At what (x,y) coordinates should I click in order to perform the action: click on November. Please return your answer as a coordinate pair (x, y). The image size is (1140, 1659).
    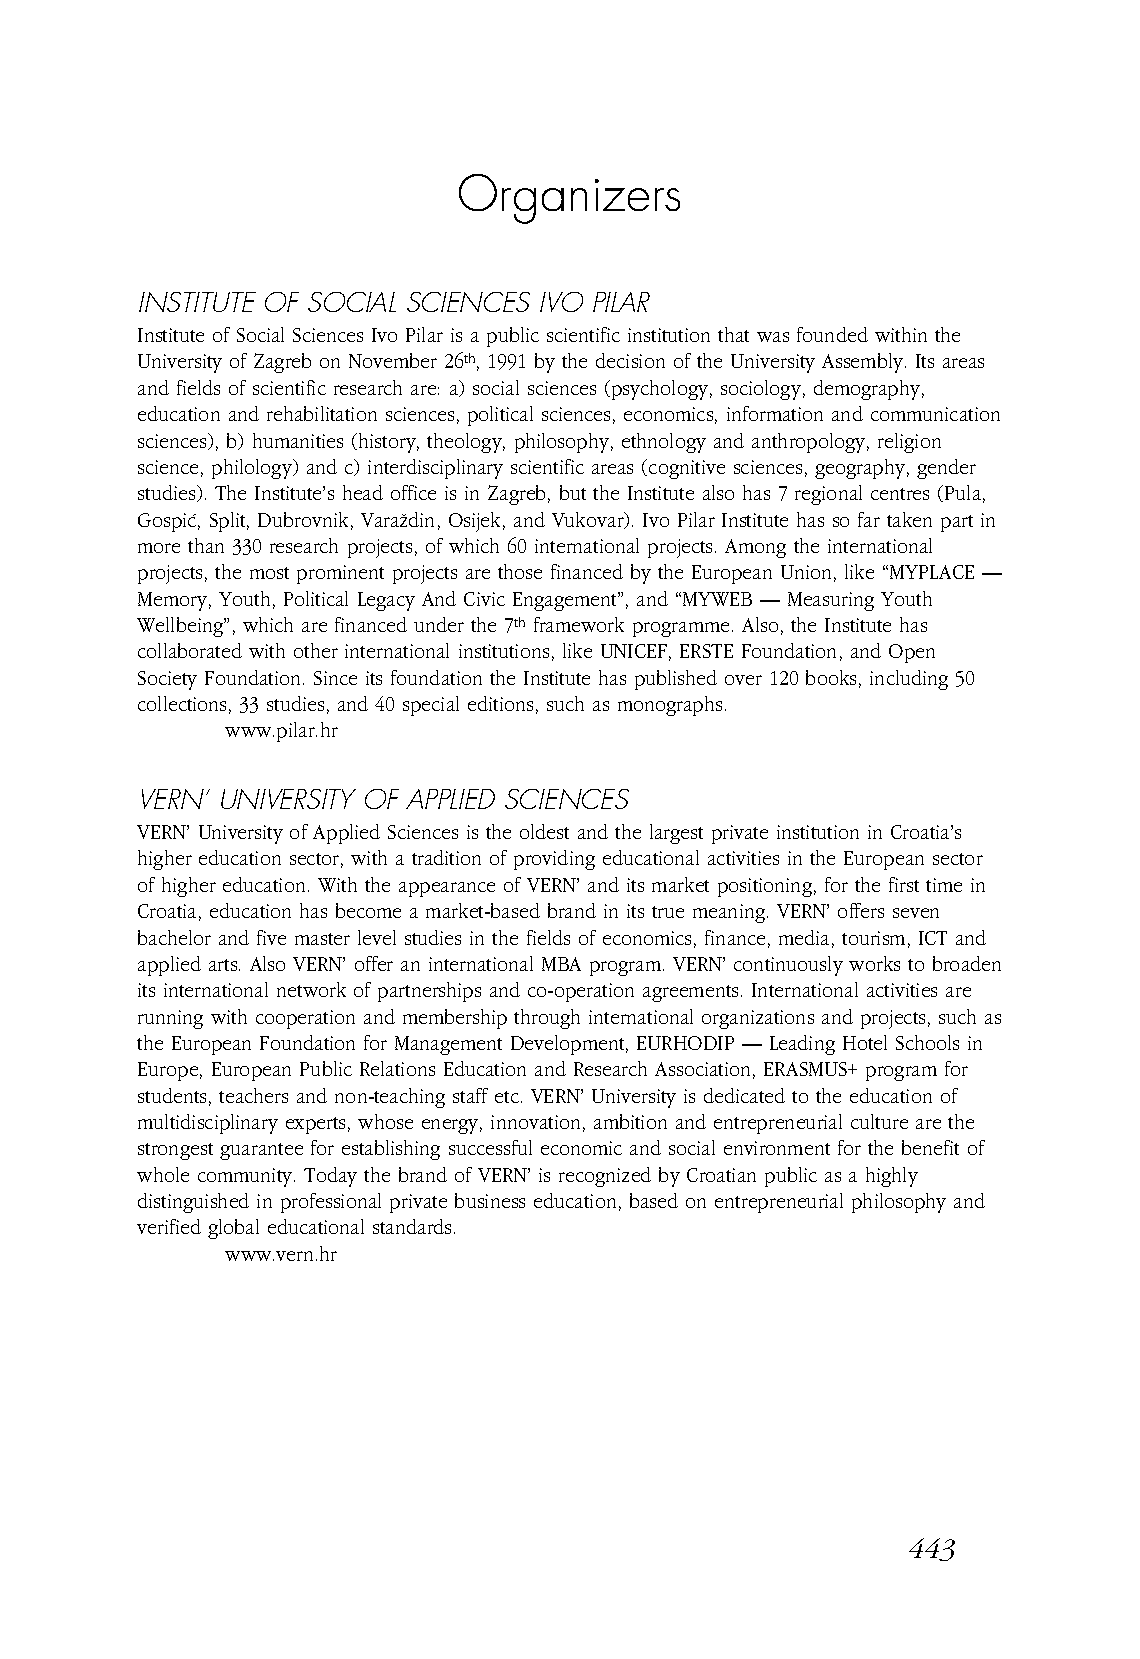
    Looking at the image, I should click on (393, 360).
